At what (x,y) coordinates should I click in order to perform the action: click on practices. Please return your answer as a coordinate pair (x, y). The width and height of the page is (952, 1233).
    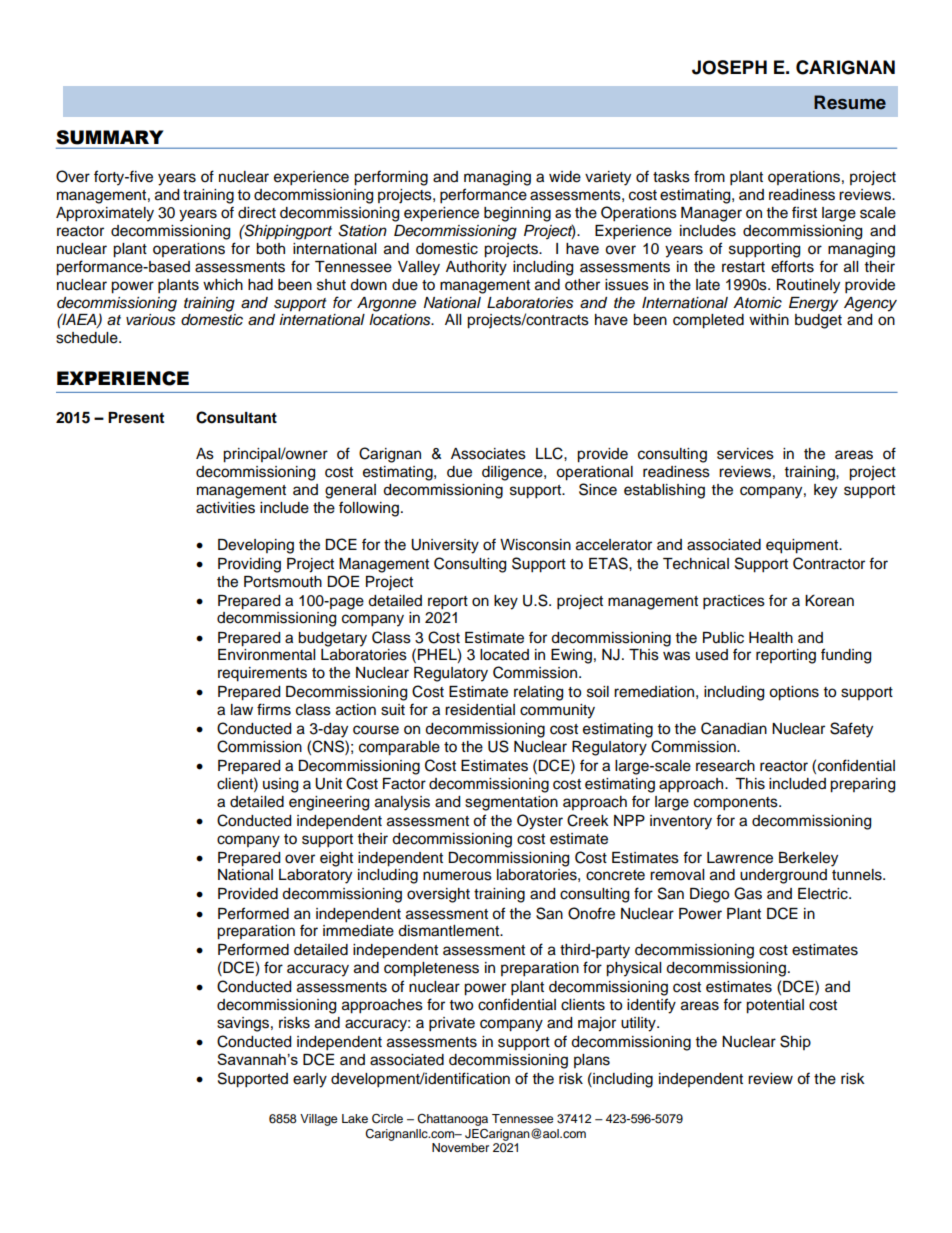
    Looking at the image, I should click on (734, 602).
